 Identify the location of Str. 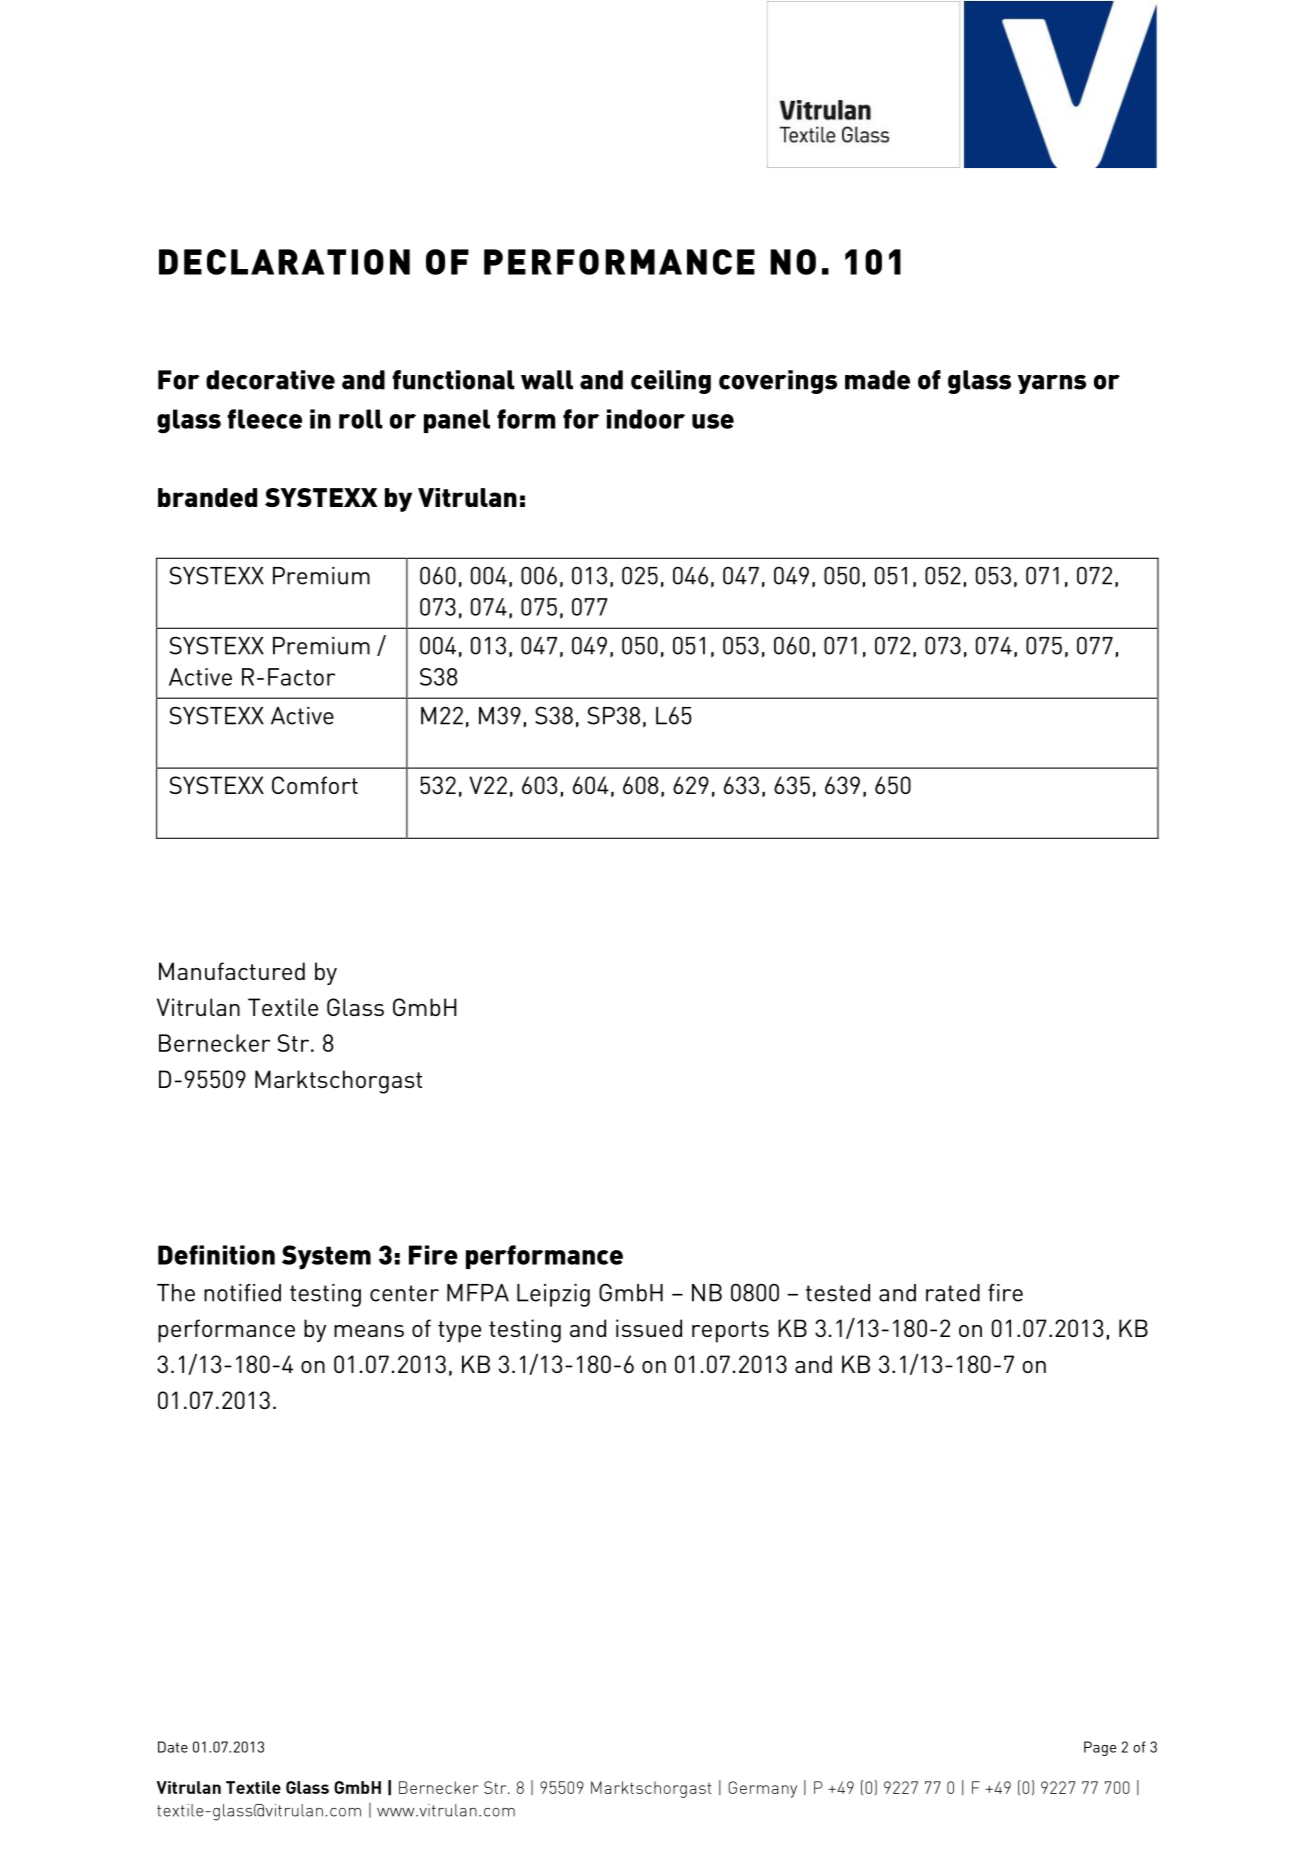
(295, 1043).
